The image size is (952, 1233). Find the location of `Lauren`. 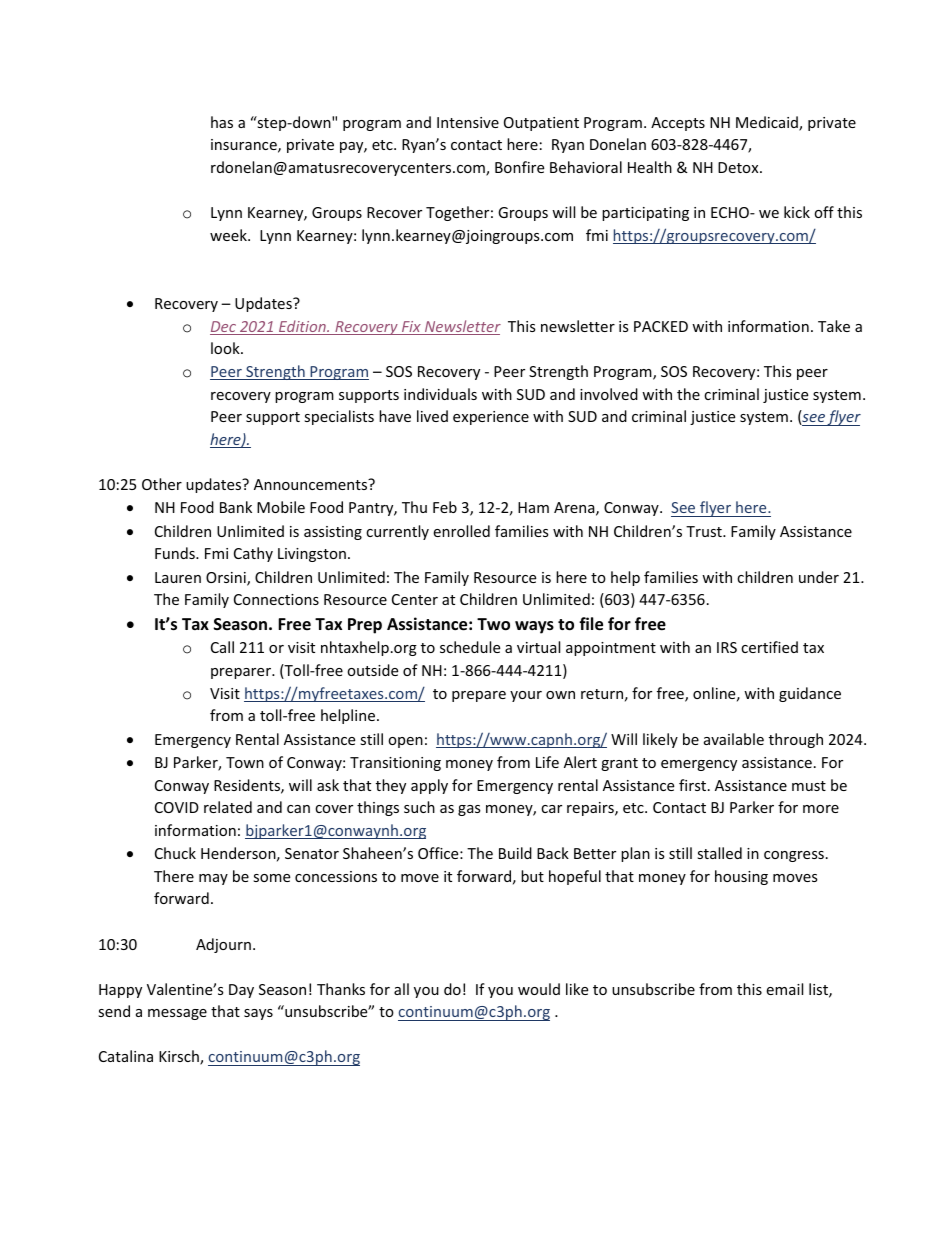

Lauren is located at coordinates (178, 577).
